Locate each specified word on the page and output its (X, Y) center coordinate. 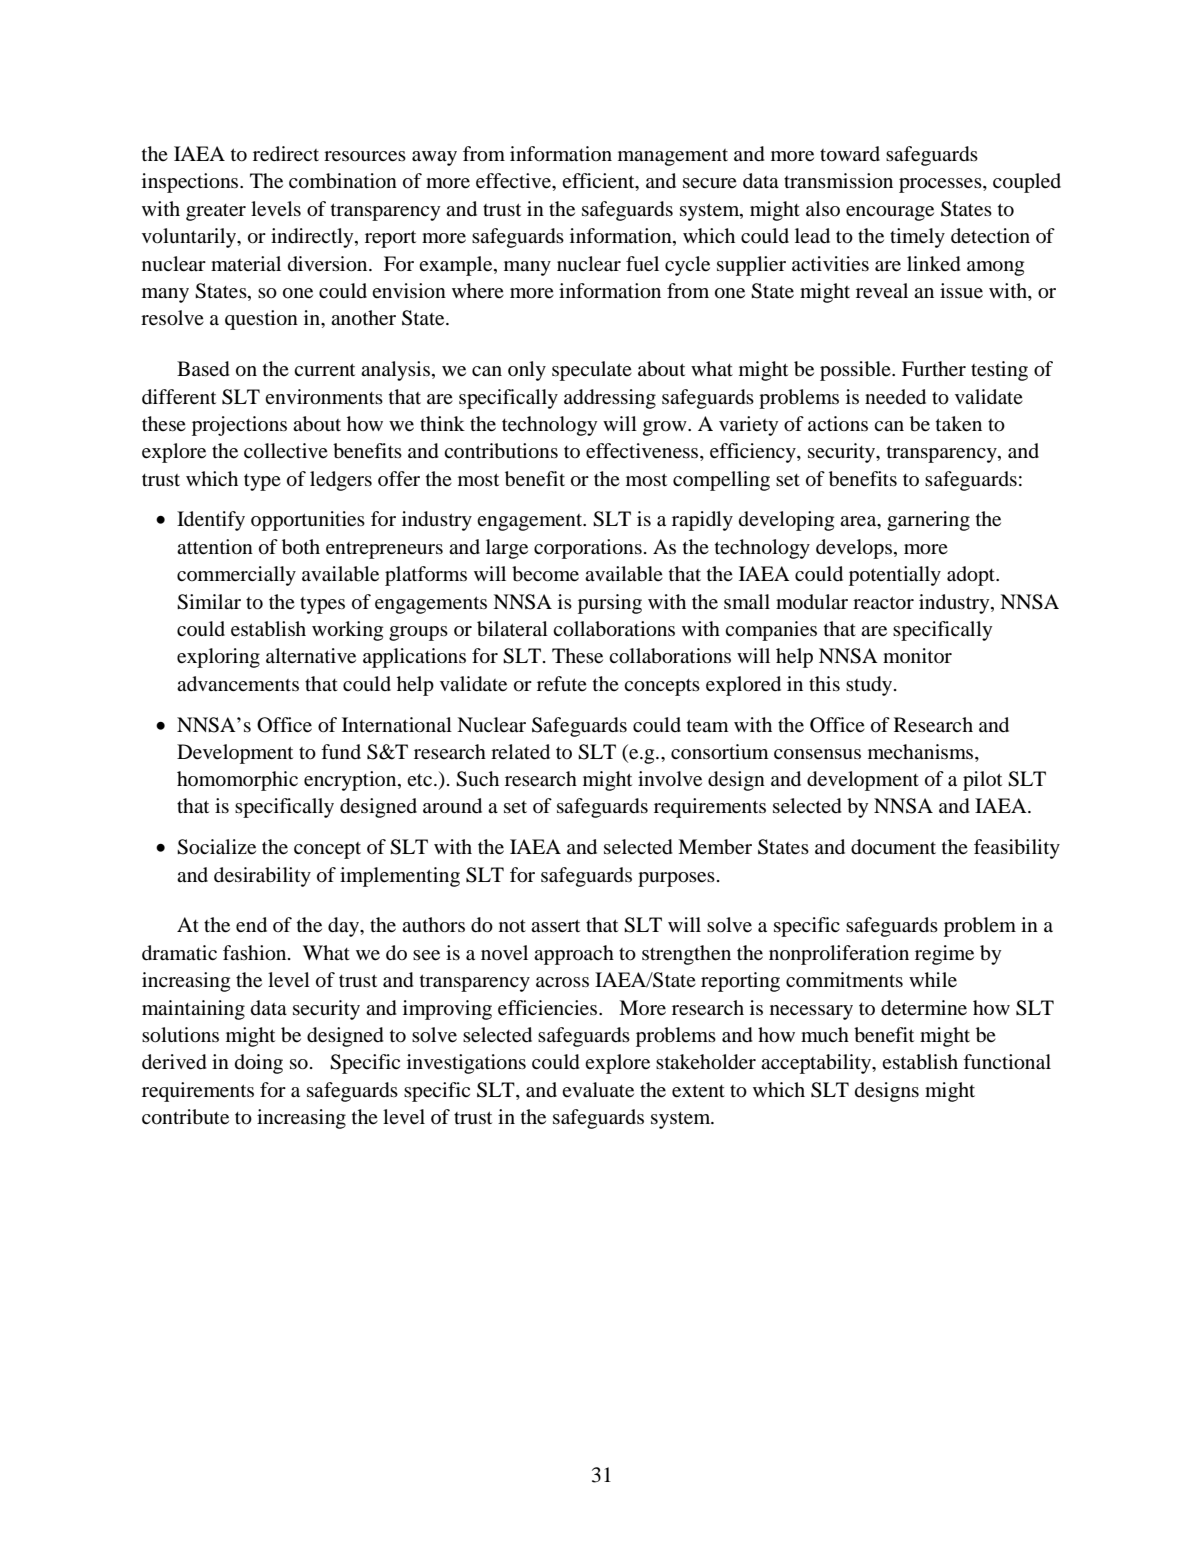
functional (1007, 1062)
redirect (286, 154)
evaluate (598, 1090)
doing (259, 1064)
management (673, 157)
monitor (917, 655)
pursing (610, 604)
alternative (311, 656)
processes (941, 185)
